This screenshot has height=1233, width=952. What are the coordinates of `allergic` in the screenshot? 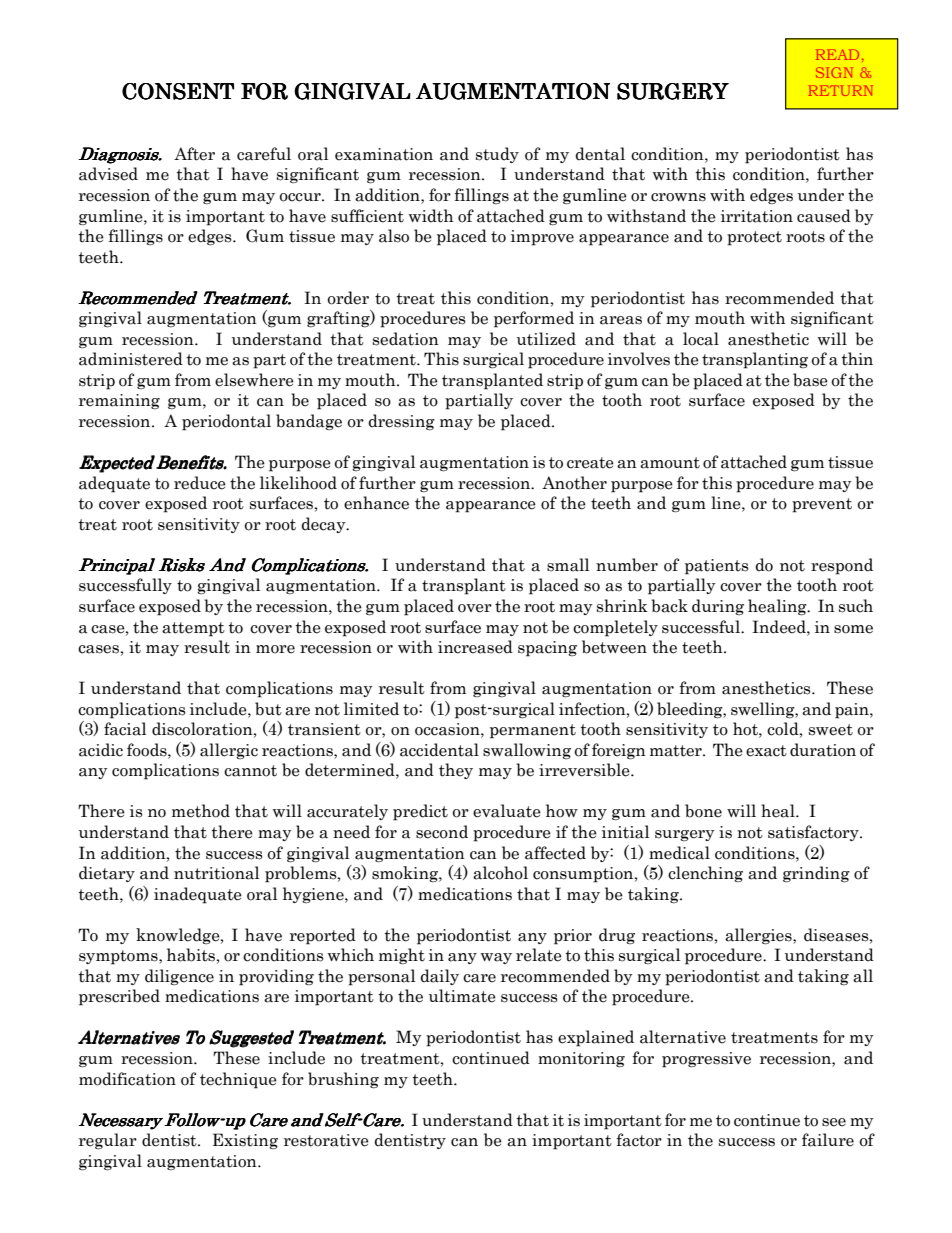 It's located at (229, 751).
